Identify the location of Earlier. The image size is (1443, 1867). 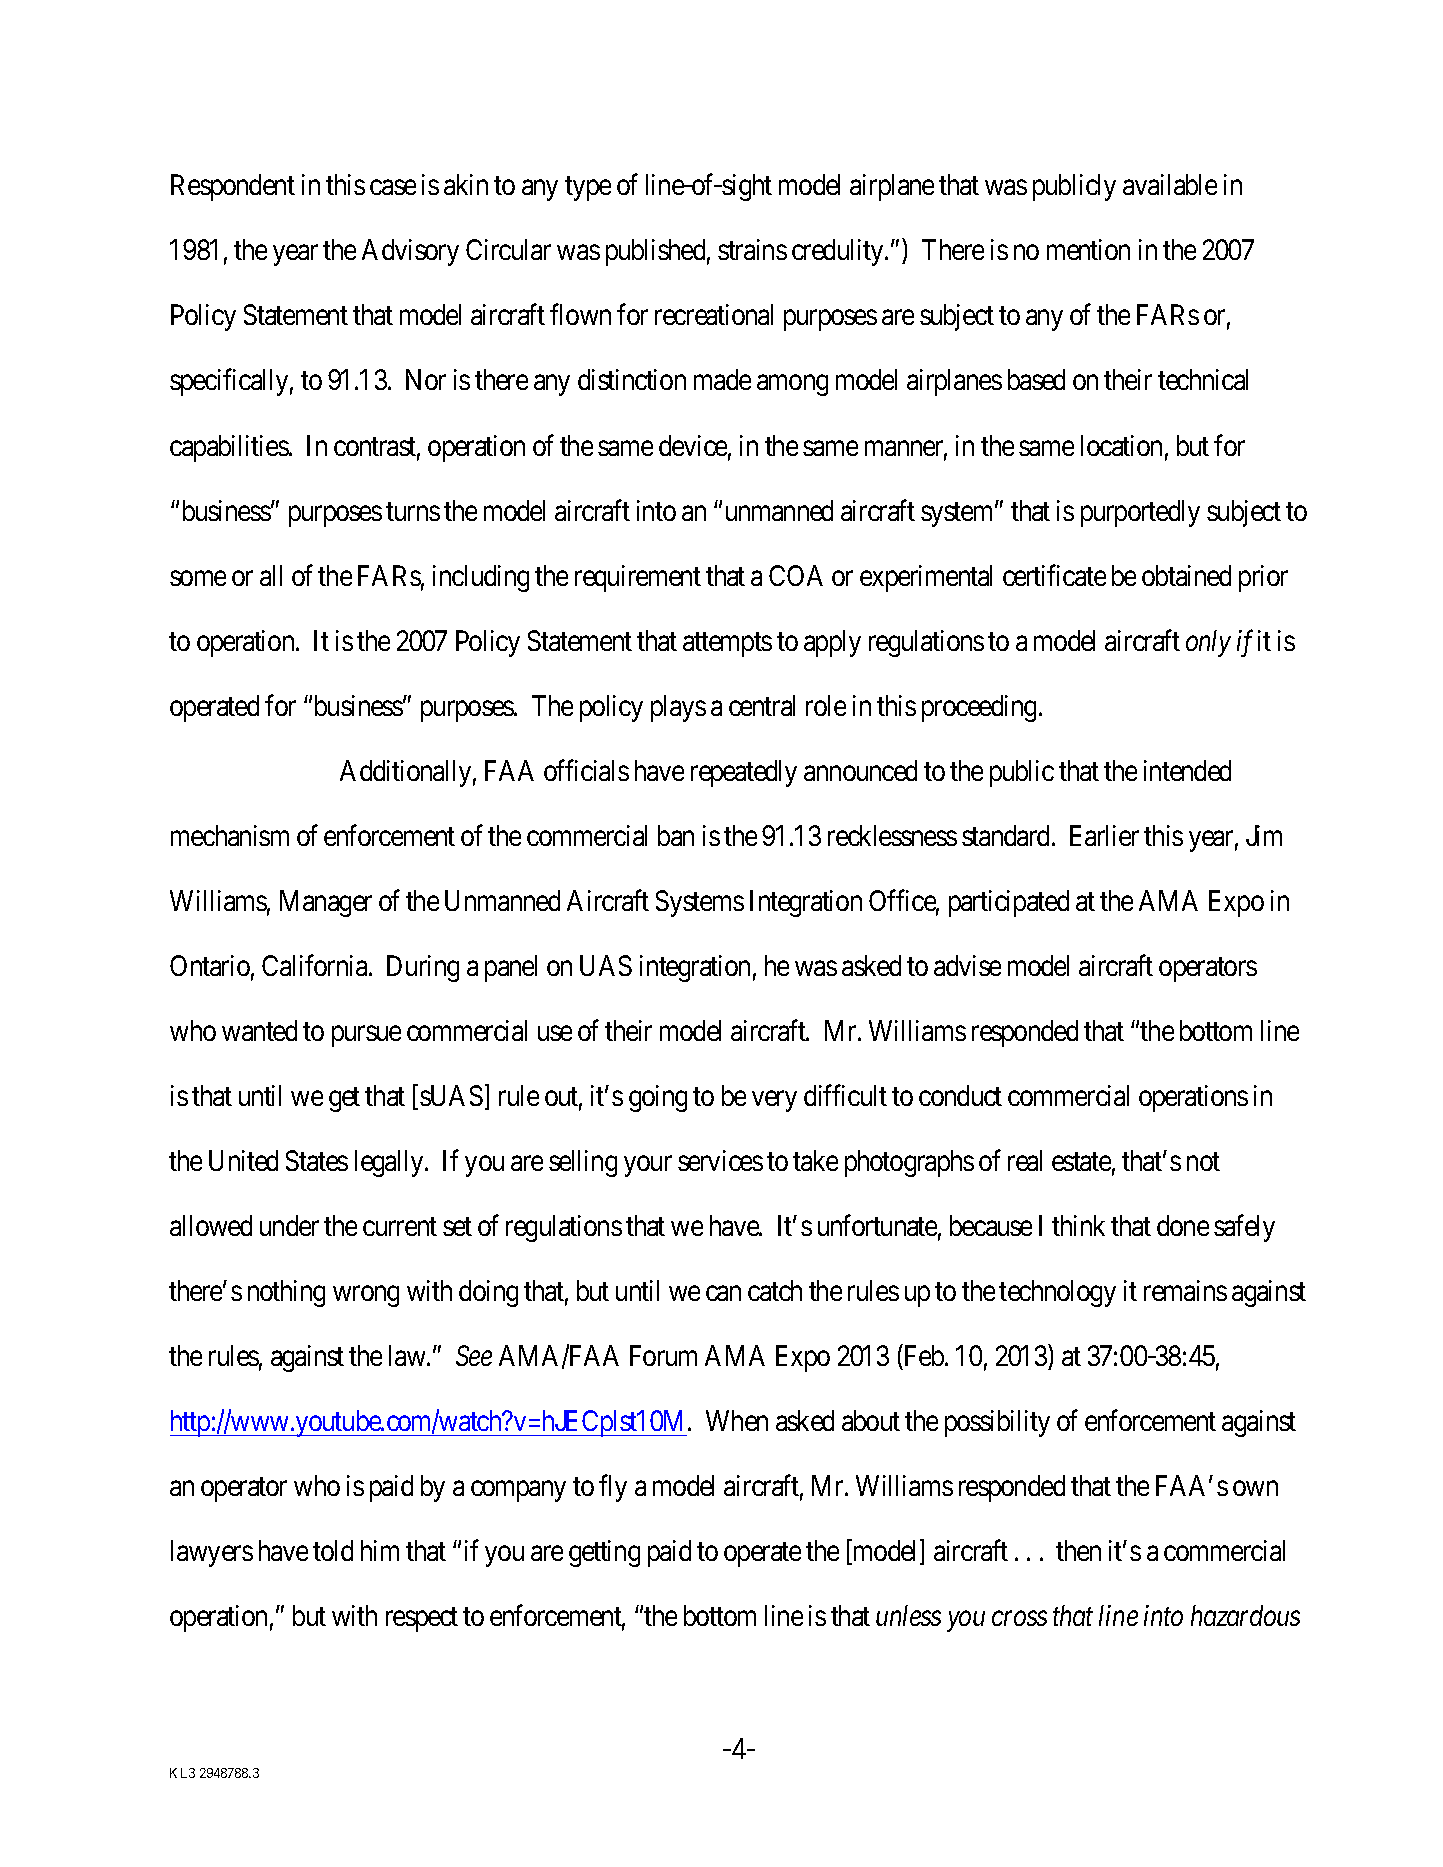
(1104, 835).
